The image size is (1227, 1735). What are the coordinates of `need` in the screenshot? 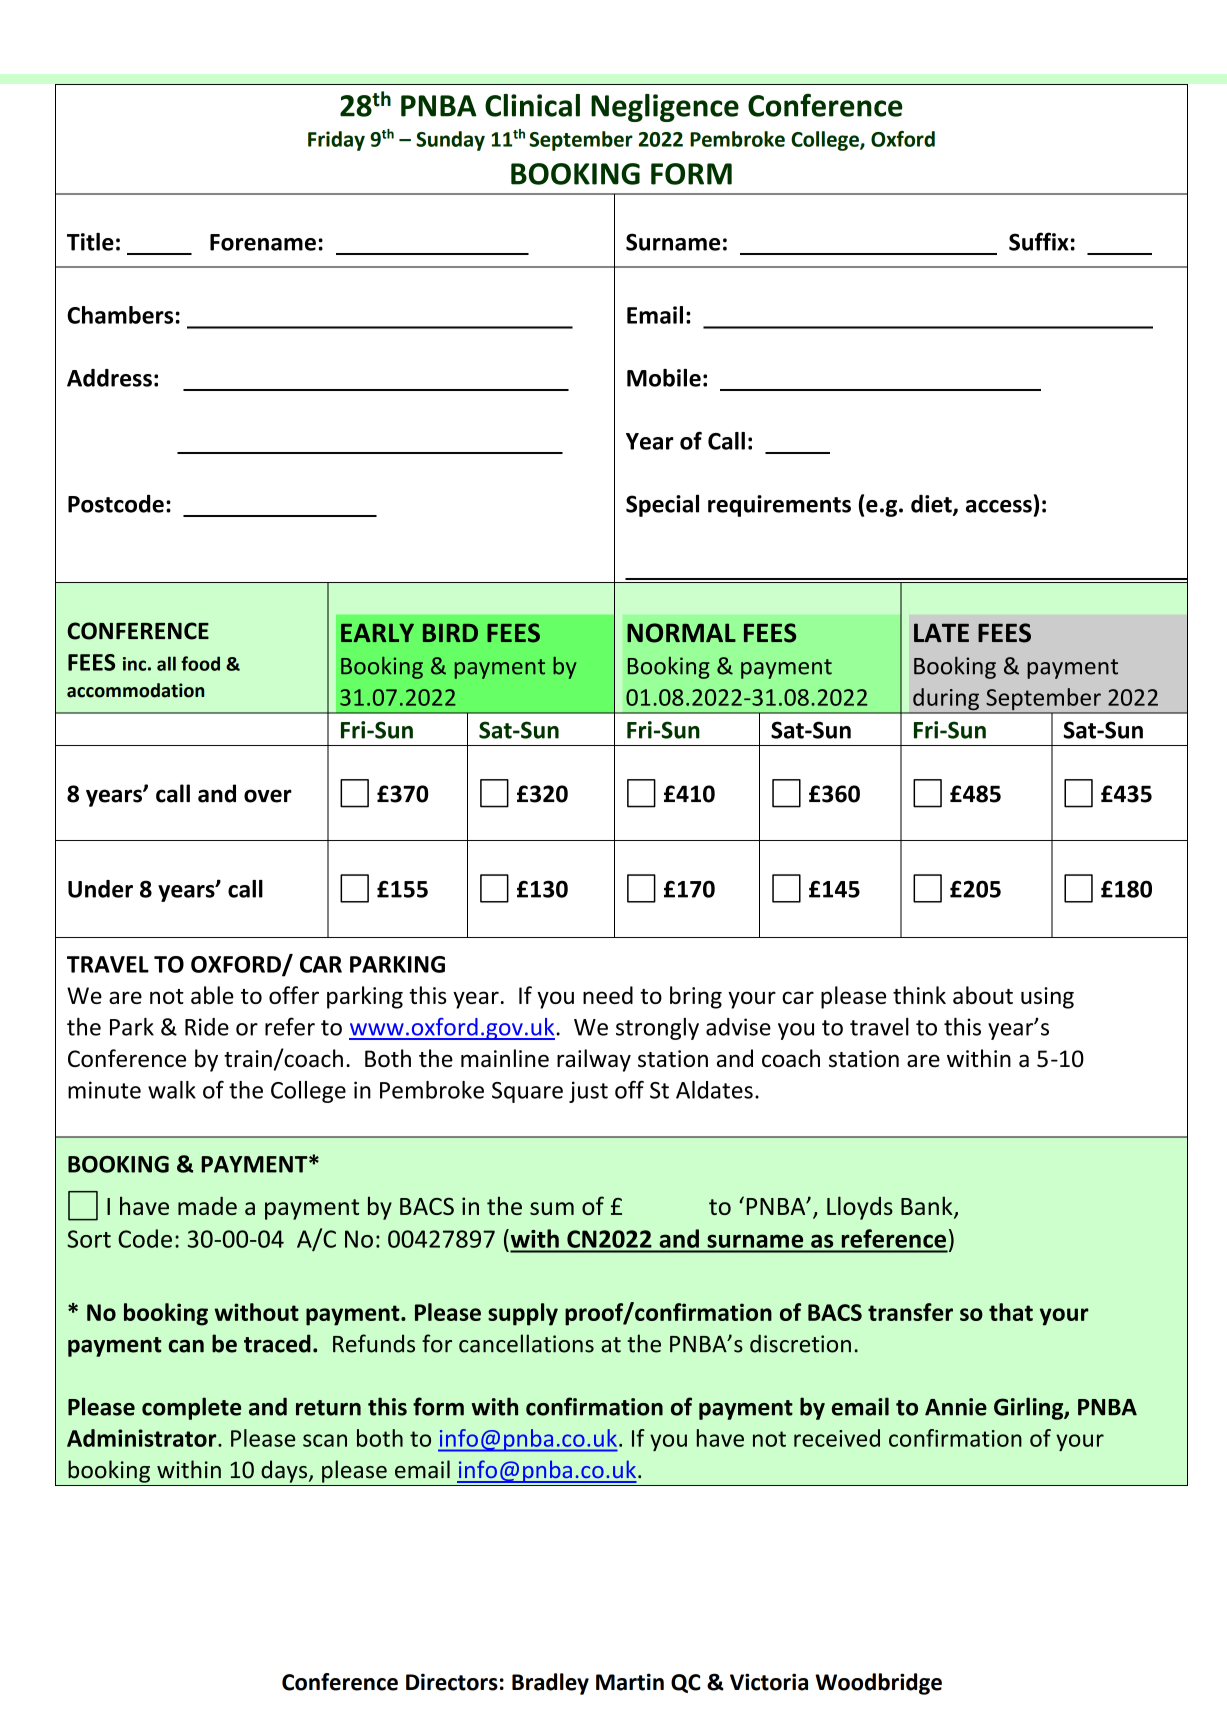 It's located at (608, 995).
